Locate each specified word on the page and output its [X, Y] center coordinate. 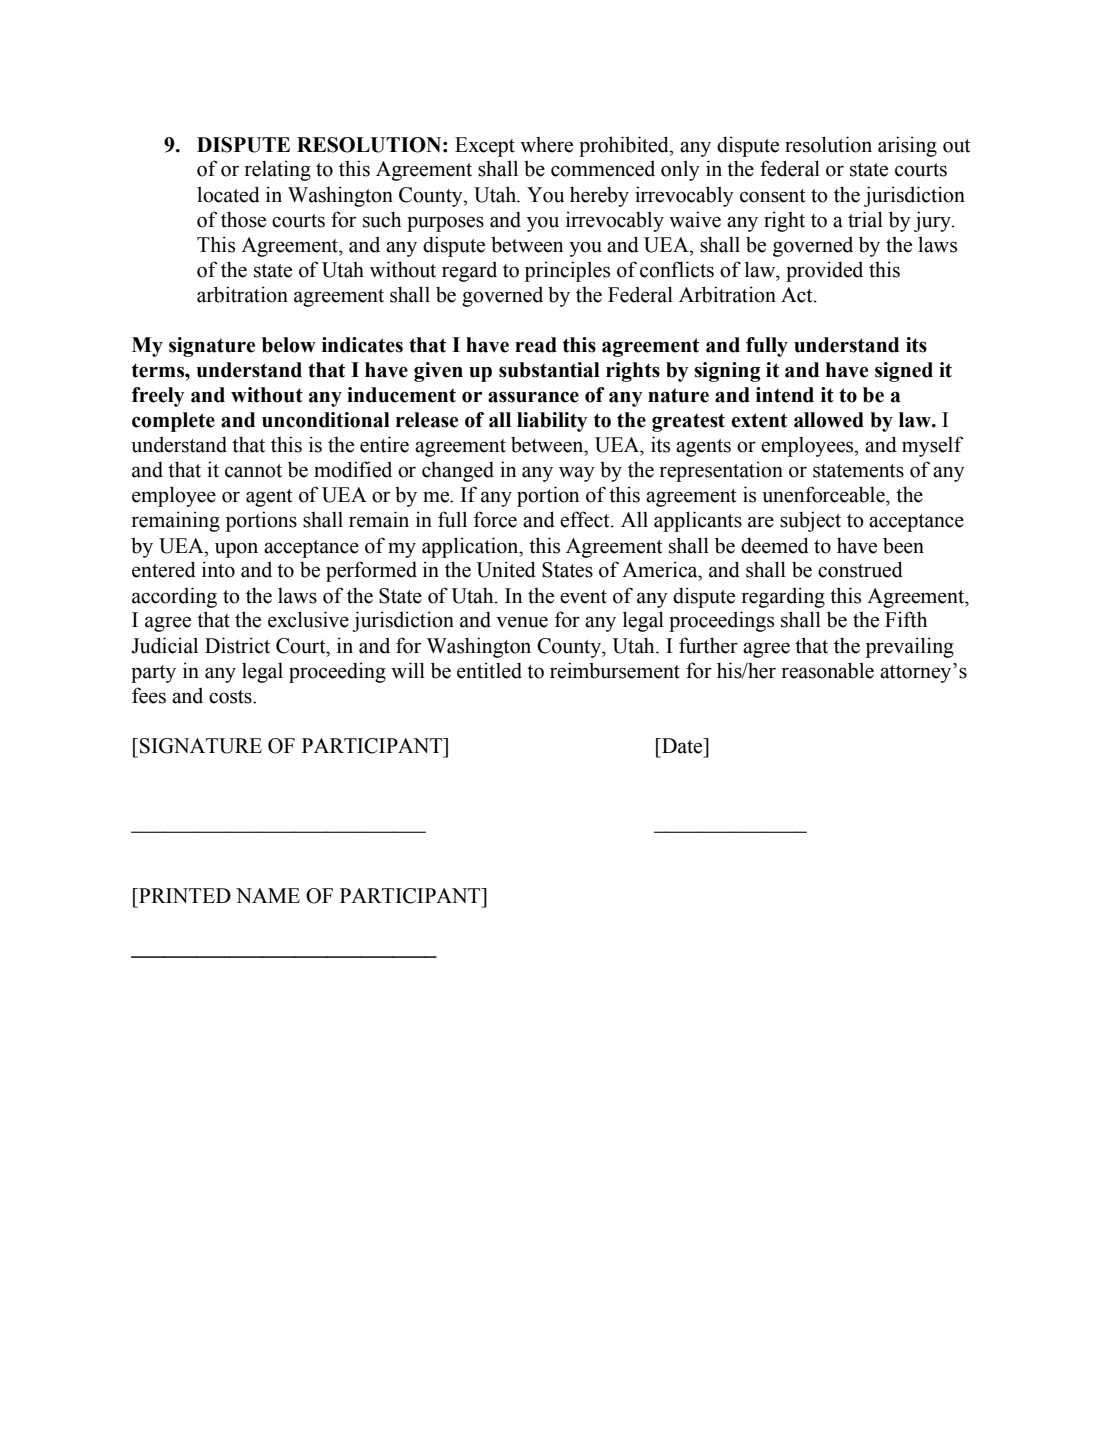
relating [278, 170]
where [546, 145]
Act [798, 295]
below [289, 345]
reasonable [828, 670]
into [218, 569]
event [583, 597]
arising [907, 146]
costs [231, 697]
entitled [489, 670]
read [536, 345]
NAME [268, 895]
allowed [829, 420]
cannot [253, 471]
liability [552, 422]
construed [860, 569]
